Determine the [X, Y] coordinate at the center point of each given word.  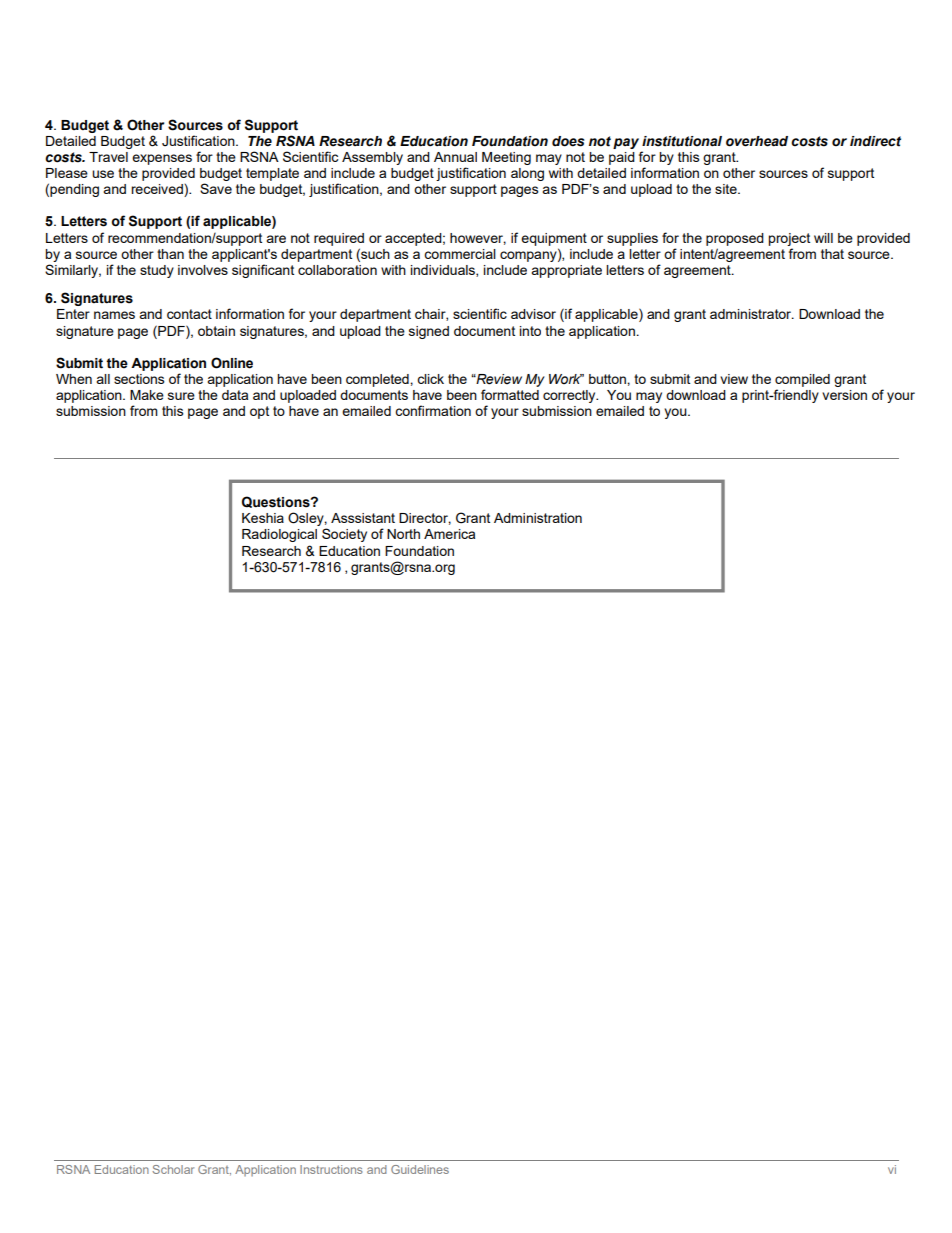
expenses [162, 159]
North [403, 534]
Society [344, 535]
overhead [757, 141]
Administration [538, 518]
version [844, 395]
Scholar [173, 1169]
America [449, 534]
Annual [455, 157]
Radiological [279, 535]
